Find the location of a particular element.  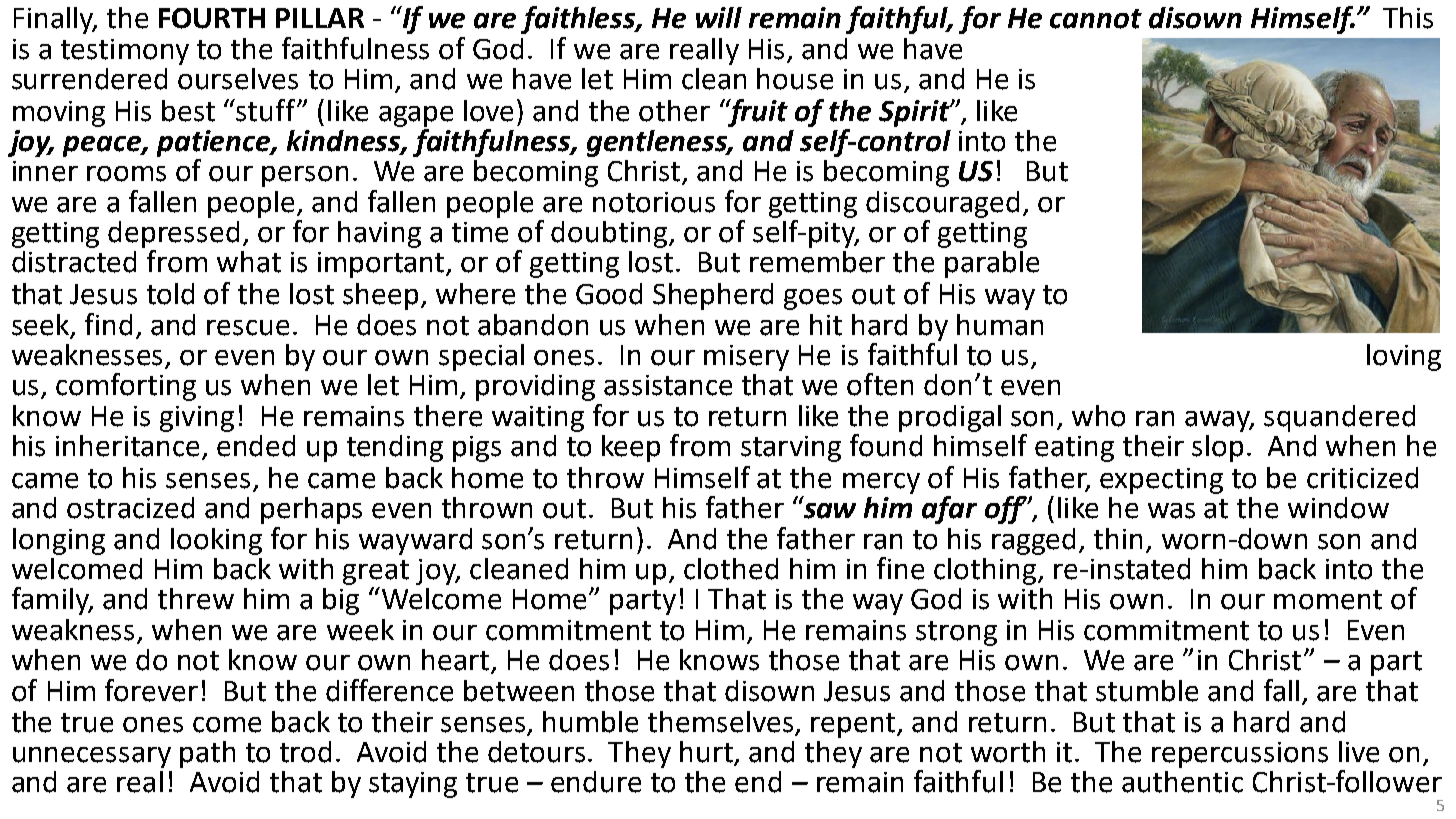

depressed is located at coordinates (173, 234).
